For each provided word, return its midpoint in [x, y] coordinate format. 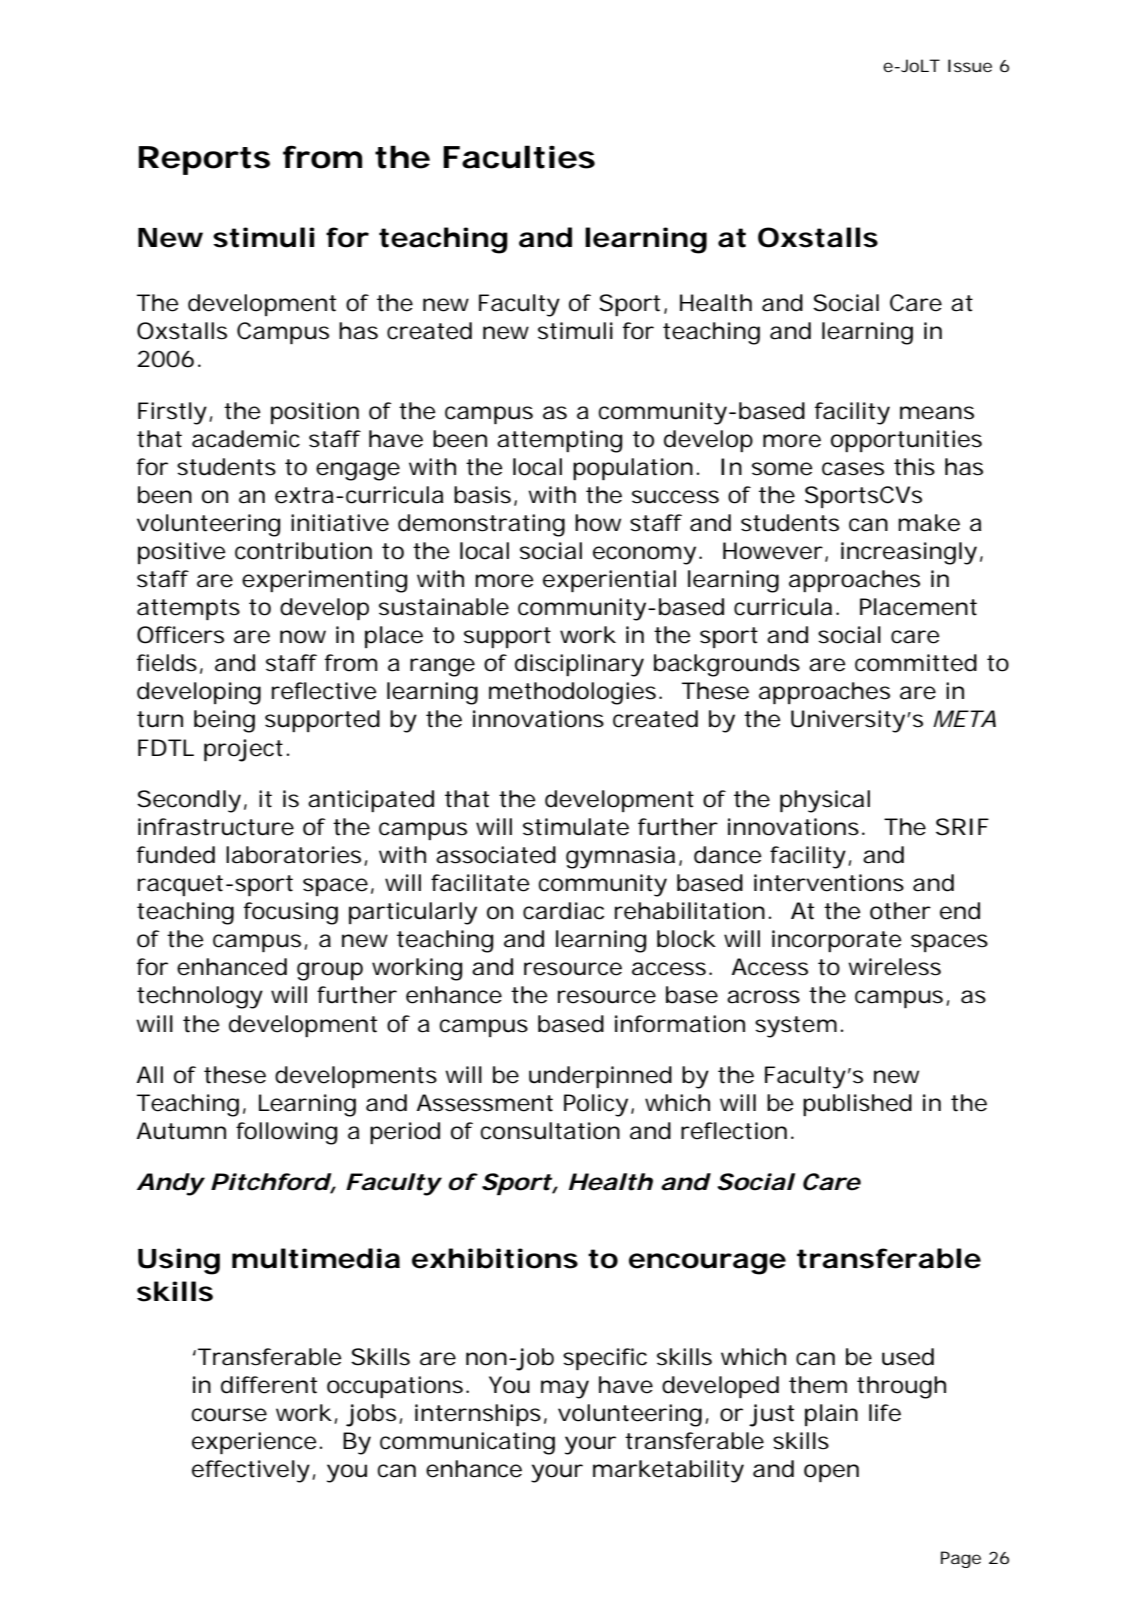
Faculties [519, 157]
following [286, 1133]
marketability [668, 1471]
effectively [251, 1471]
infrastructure [216, 827]
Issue [970, 65]
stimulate [576, 827]
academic [246, 439]
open [831, 1473]
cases [853, 469]
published [857, 1105]
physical [825, 801]
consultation [550, 1131]
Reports [204, 160]
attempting [559, 441]
